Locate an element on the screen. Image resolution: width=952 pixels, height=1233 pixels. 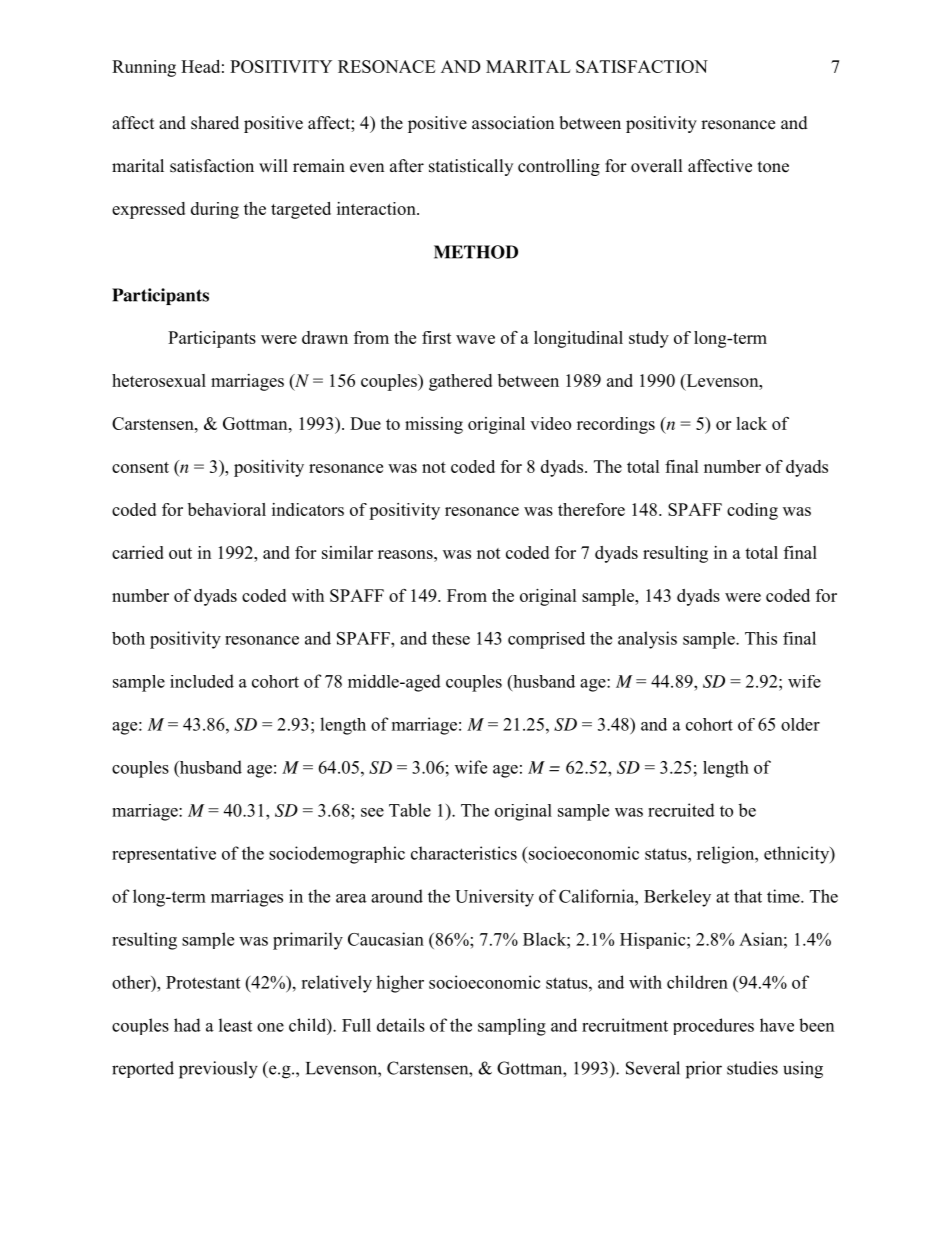
study is located at coordinates (649, 339).
